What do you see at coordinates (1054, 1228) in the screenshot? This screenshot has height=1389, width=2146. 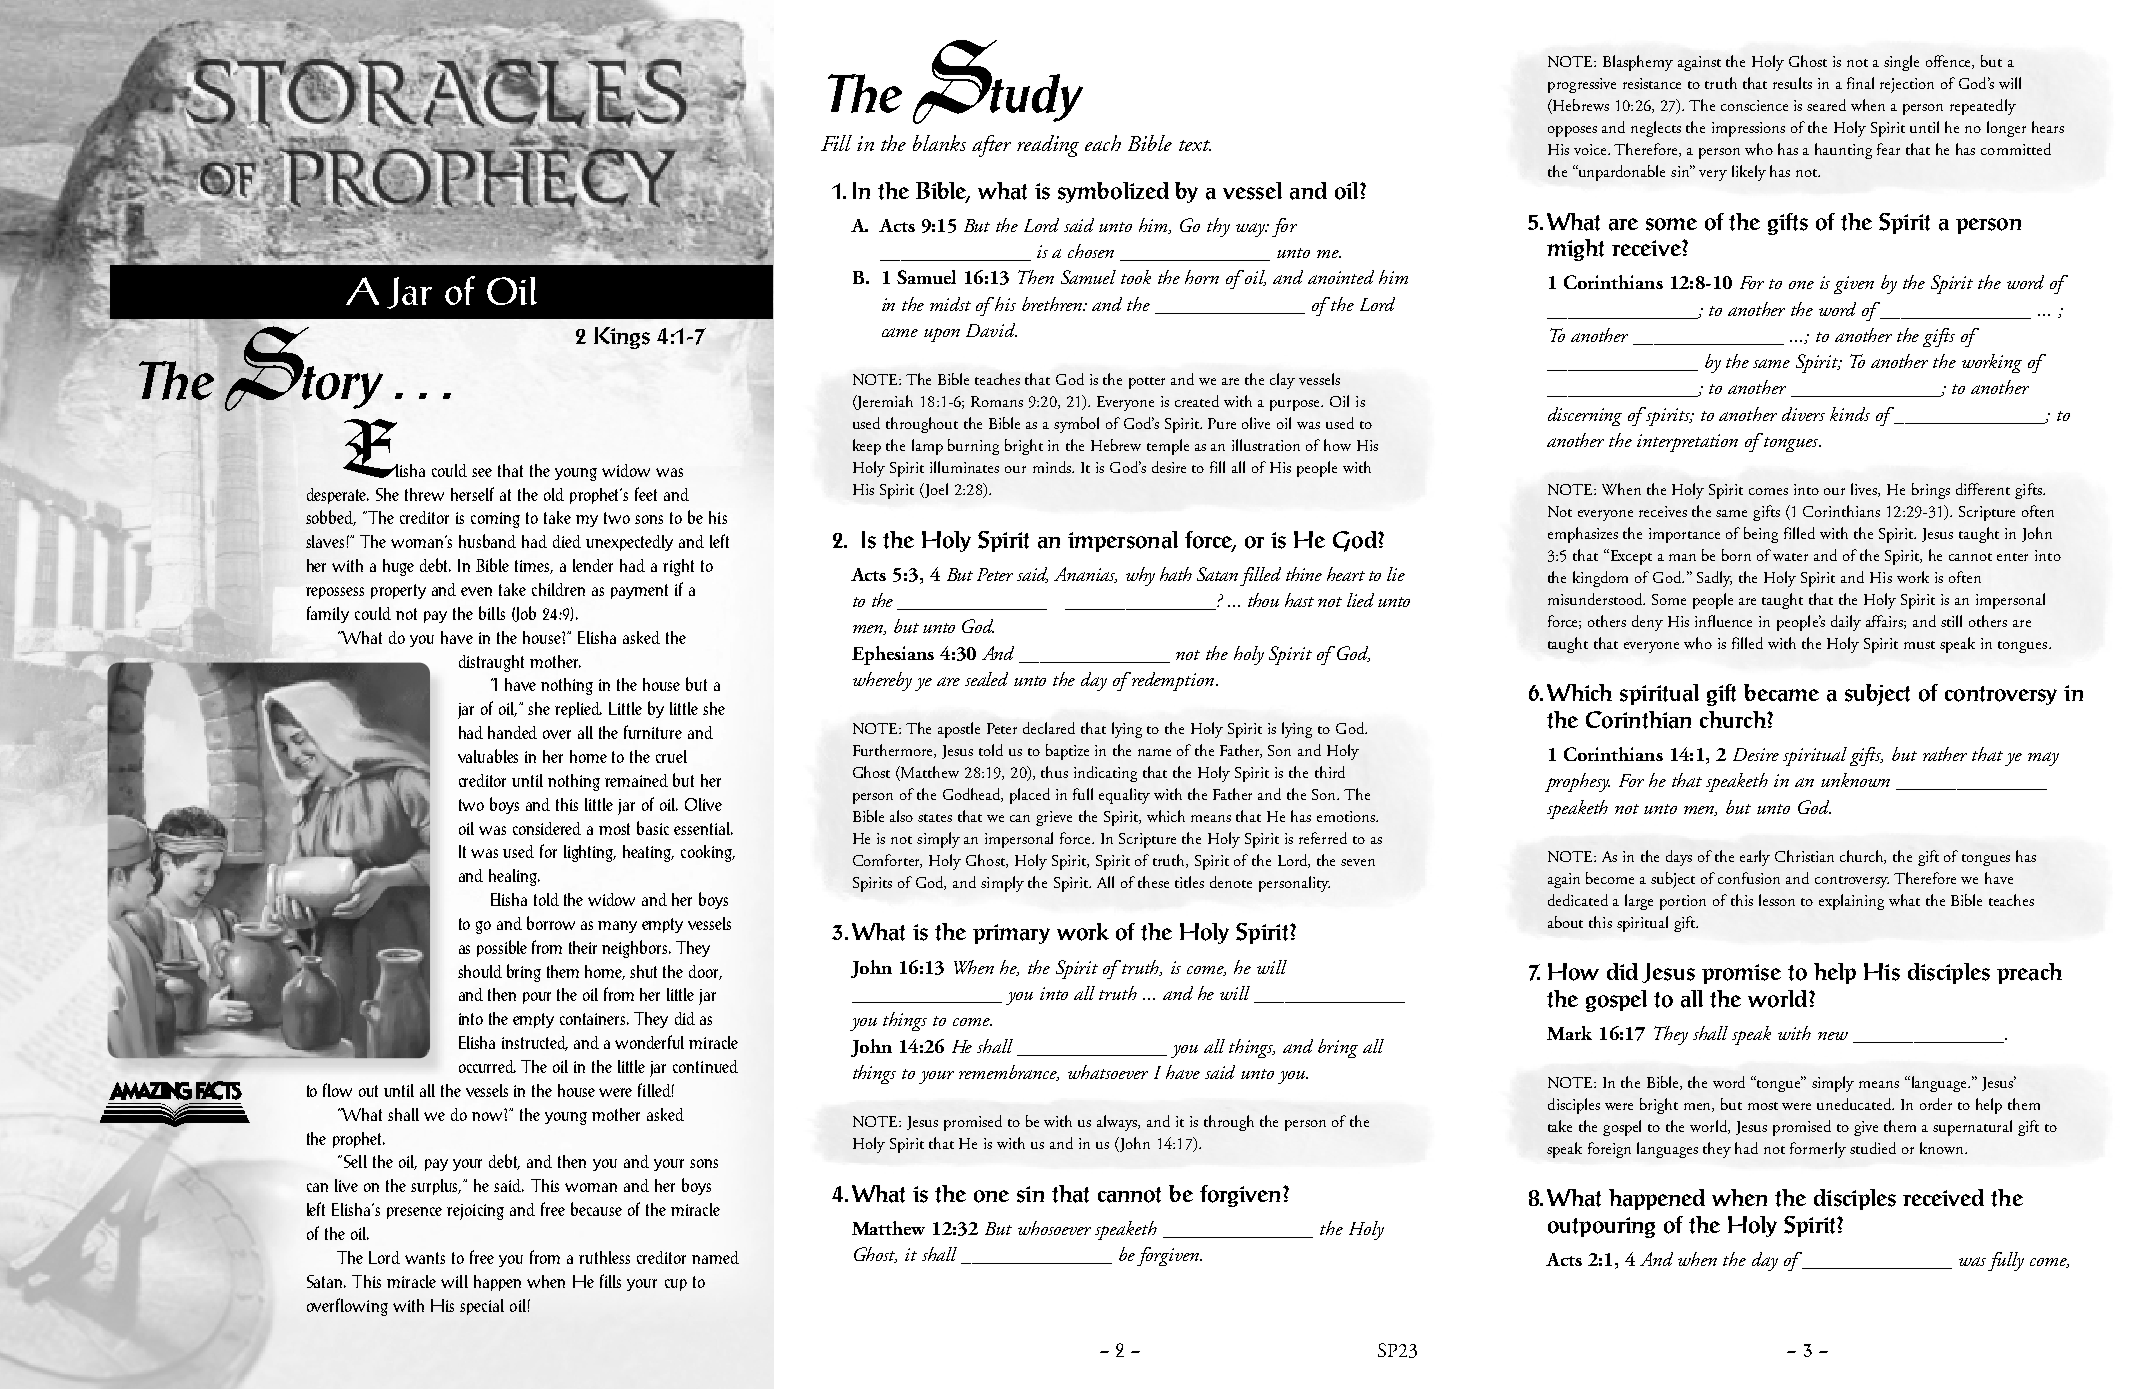 I see `whosoever` at bounding box center [1054, 1228].
